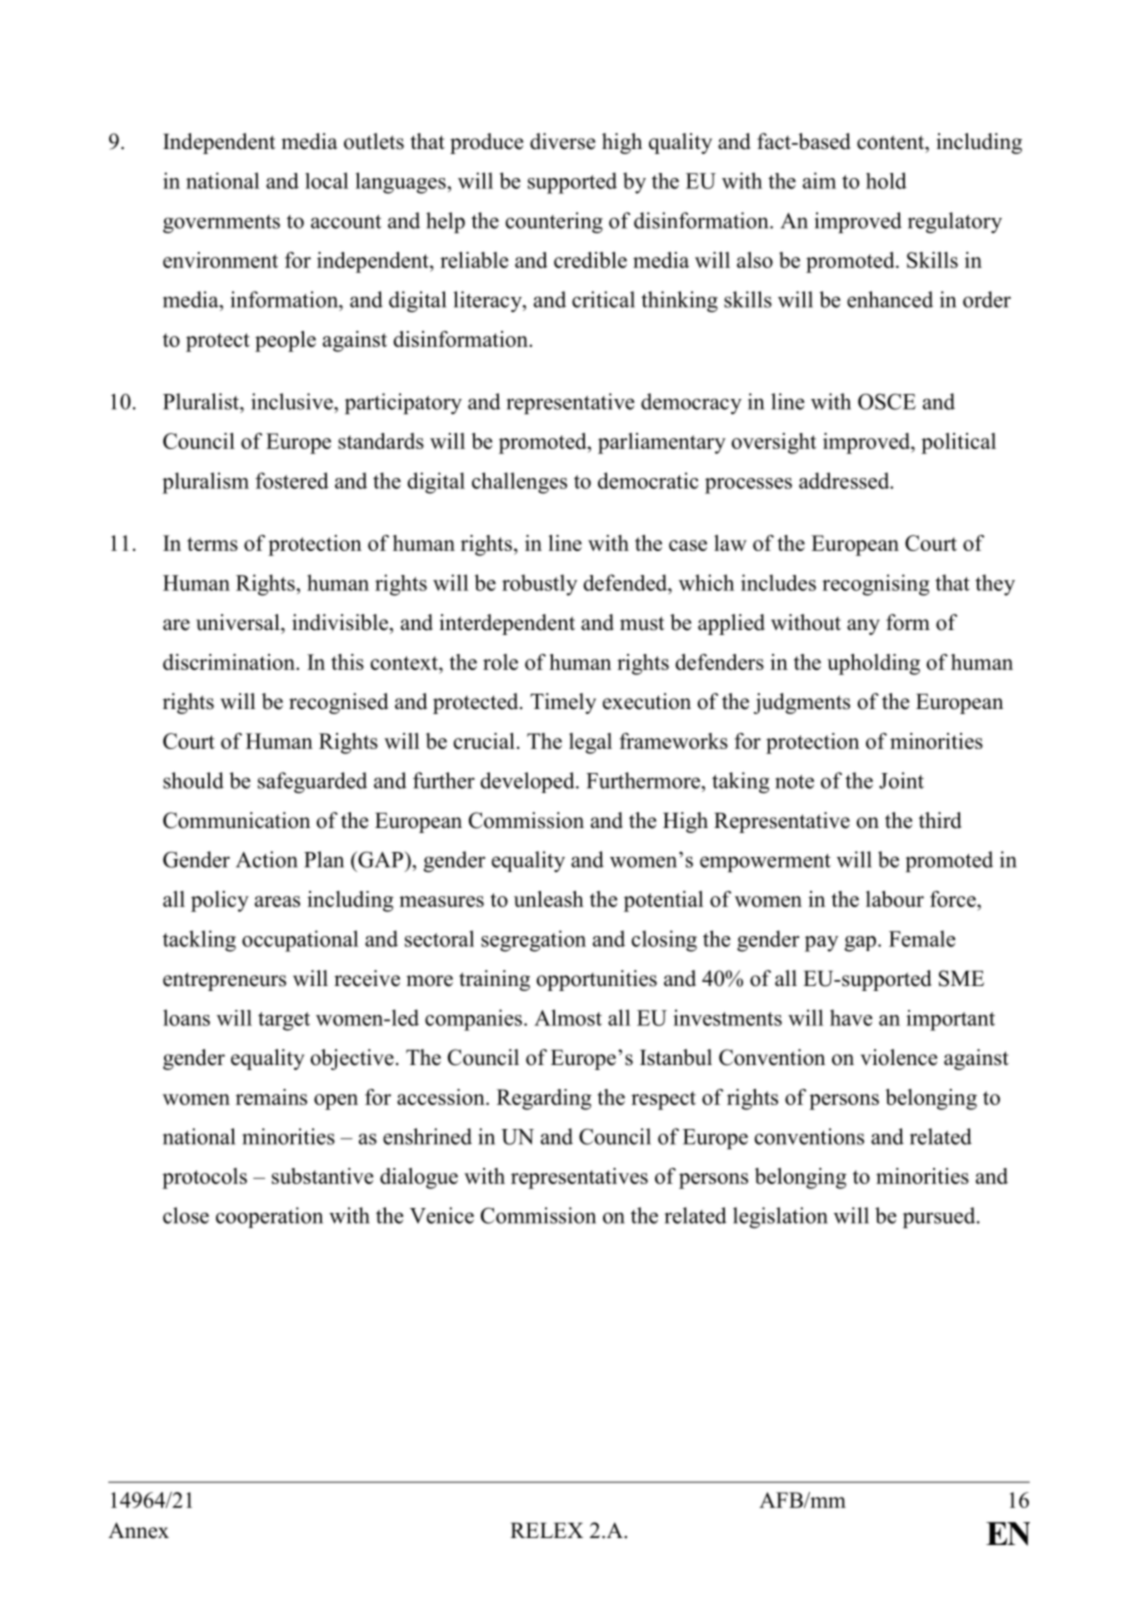  I want to click on countering, so click(554, 222).
